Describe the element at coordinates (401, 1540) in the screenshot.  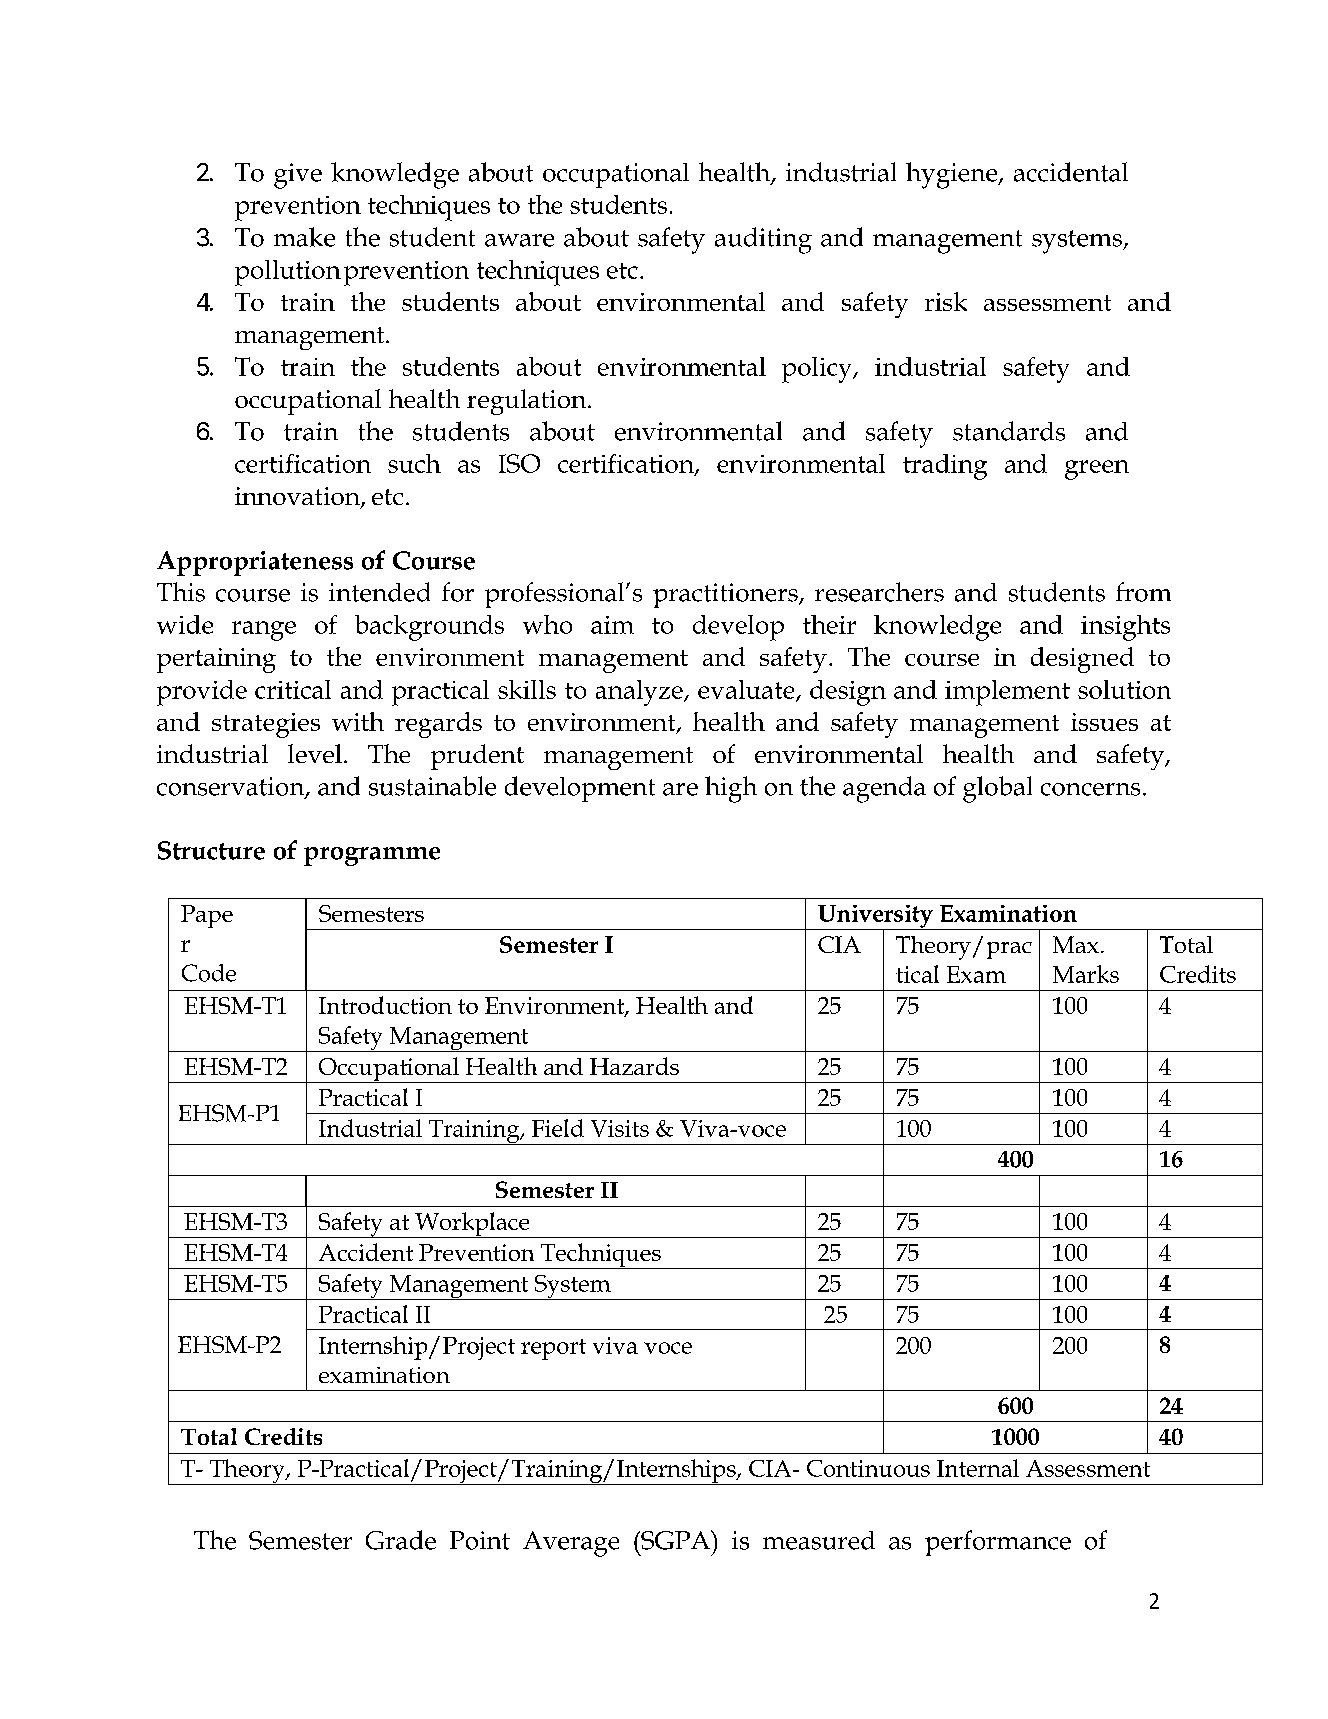
I see `Grade` at that location.
